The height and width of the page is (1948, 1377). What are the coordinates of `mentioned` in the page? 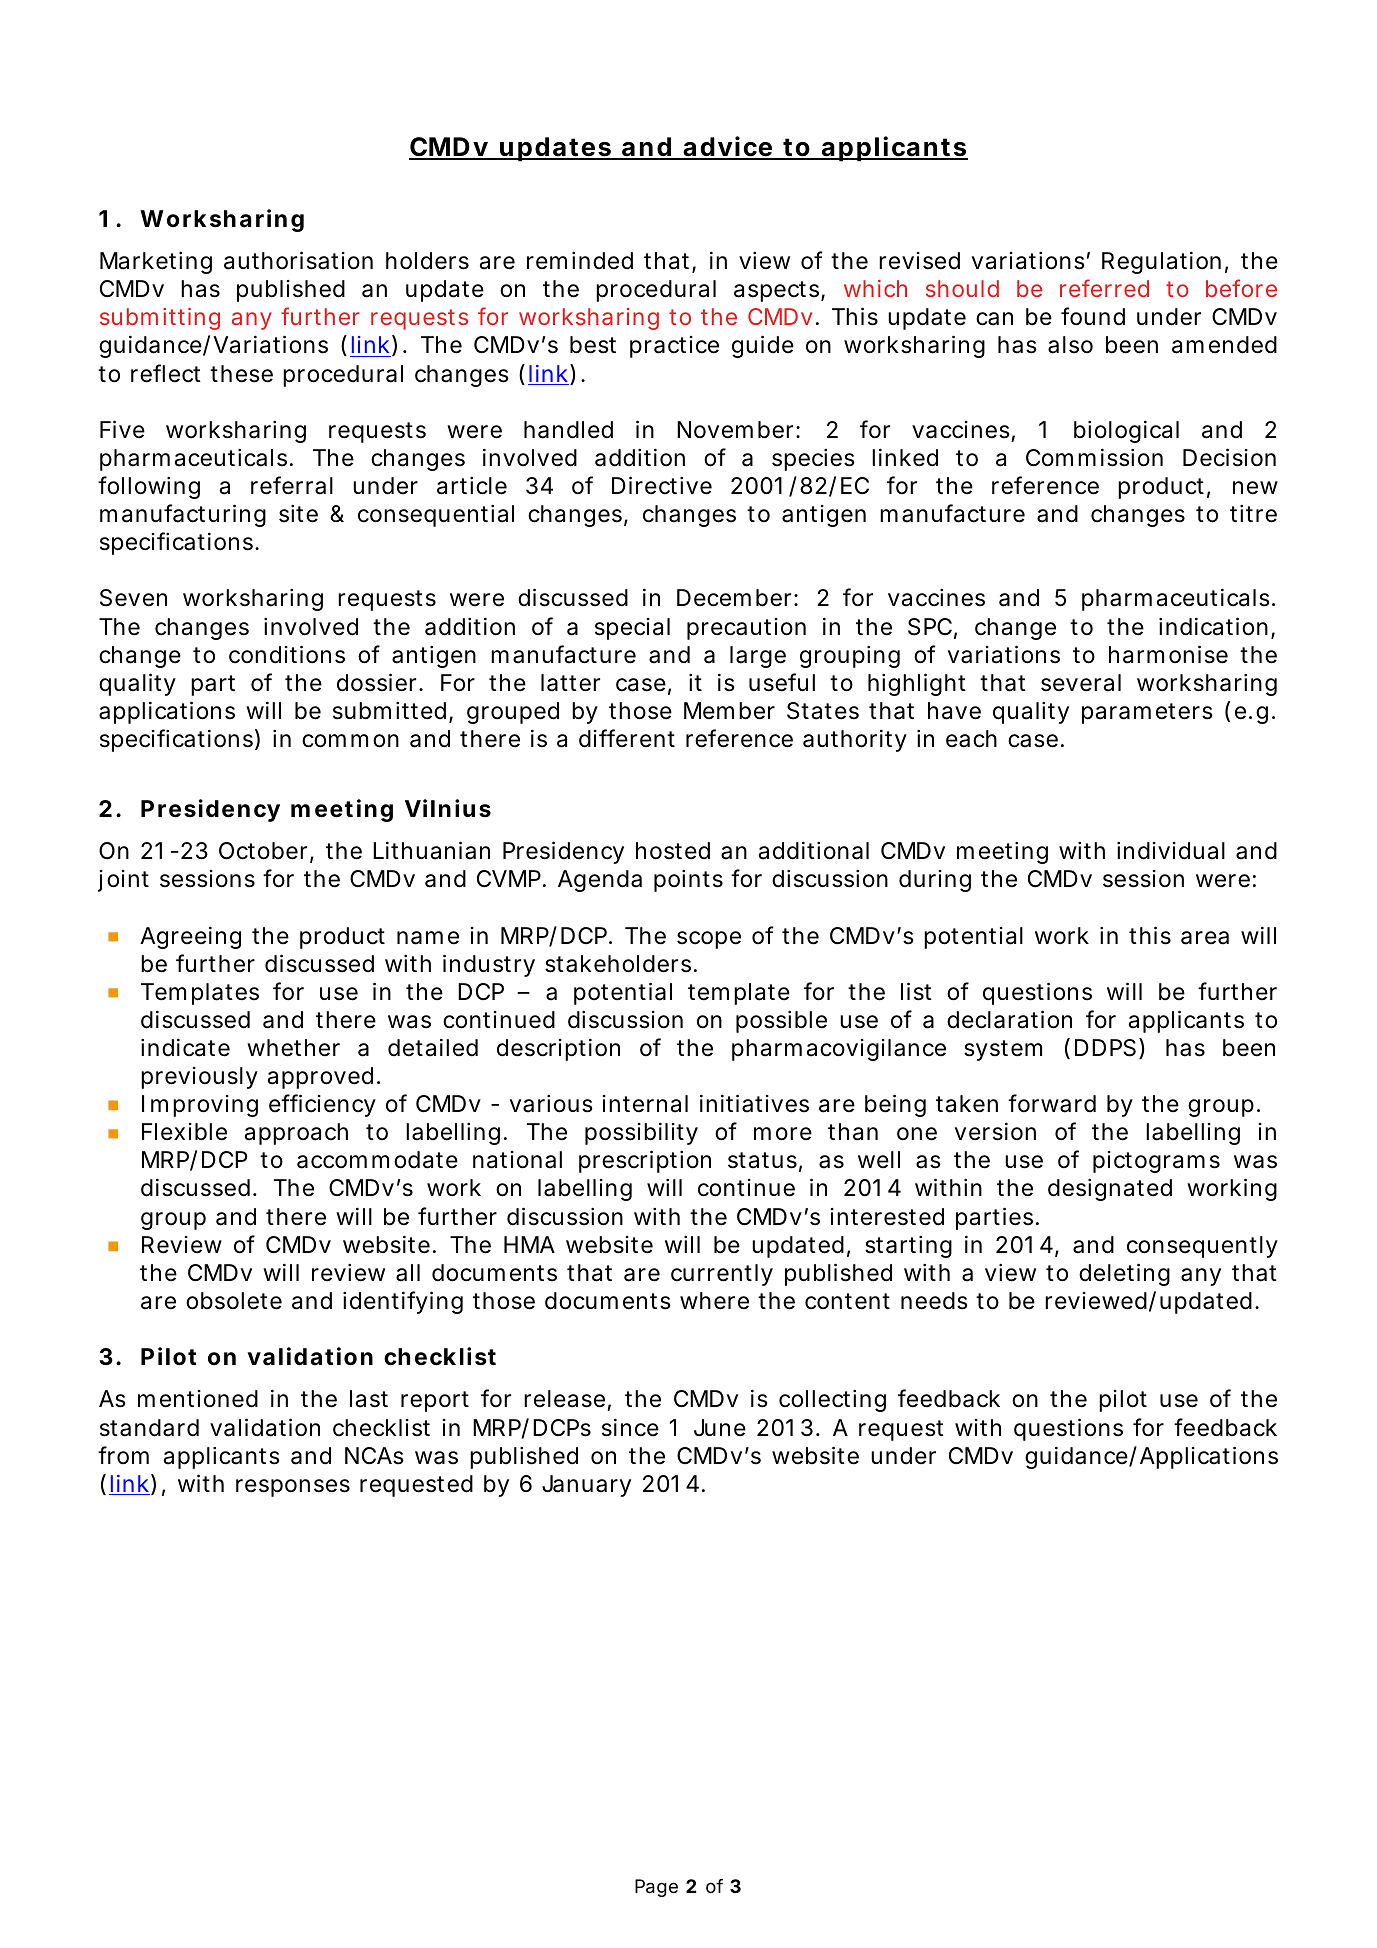 It's located at (198, 1399).
